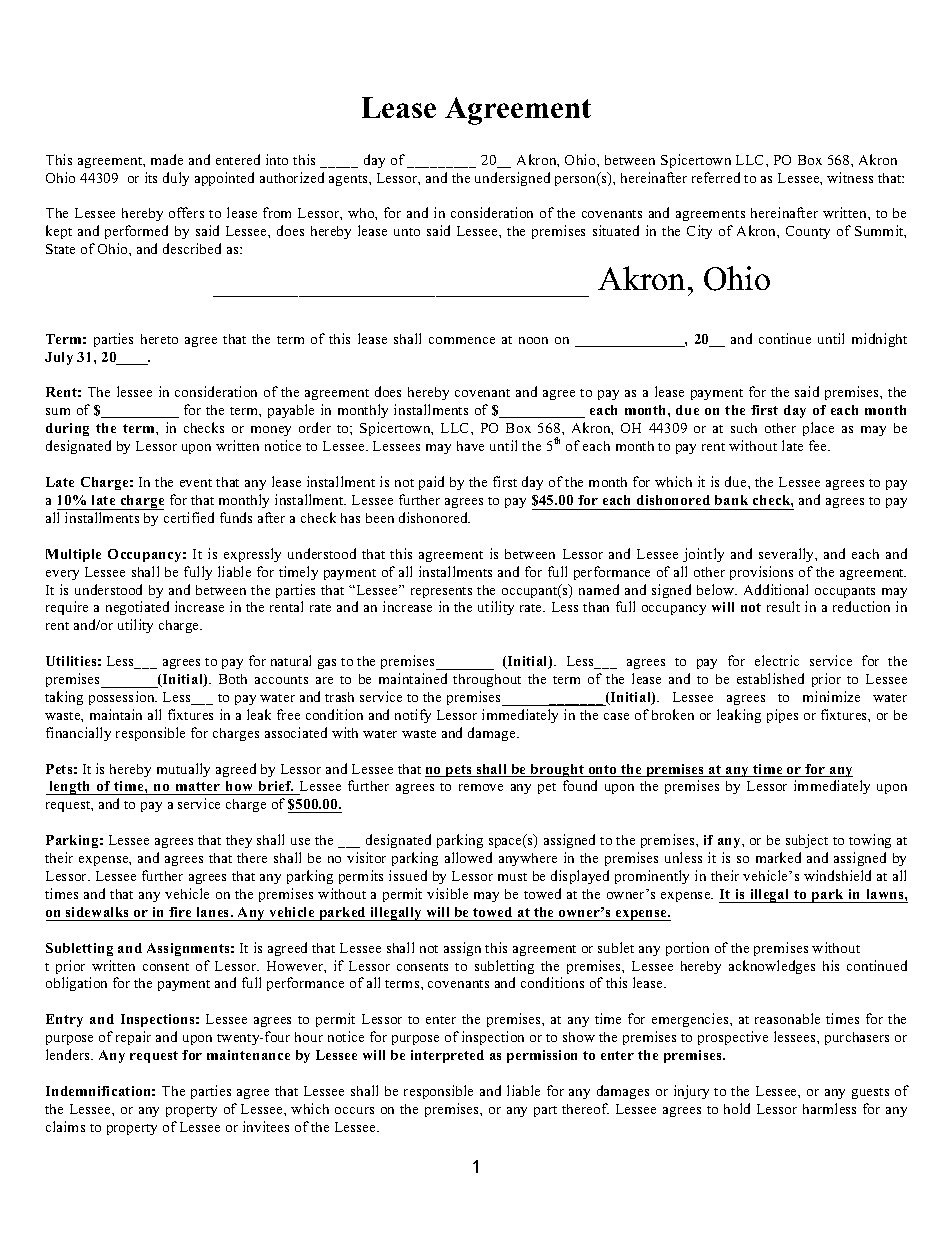 This document has width=952, height=1233. I want to click on witness, so click(850, 177).
